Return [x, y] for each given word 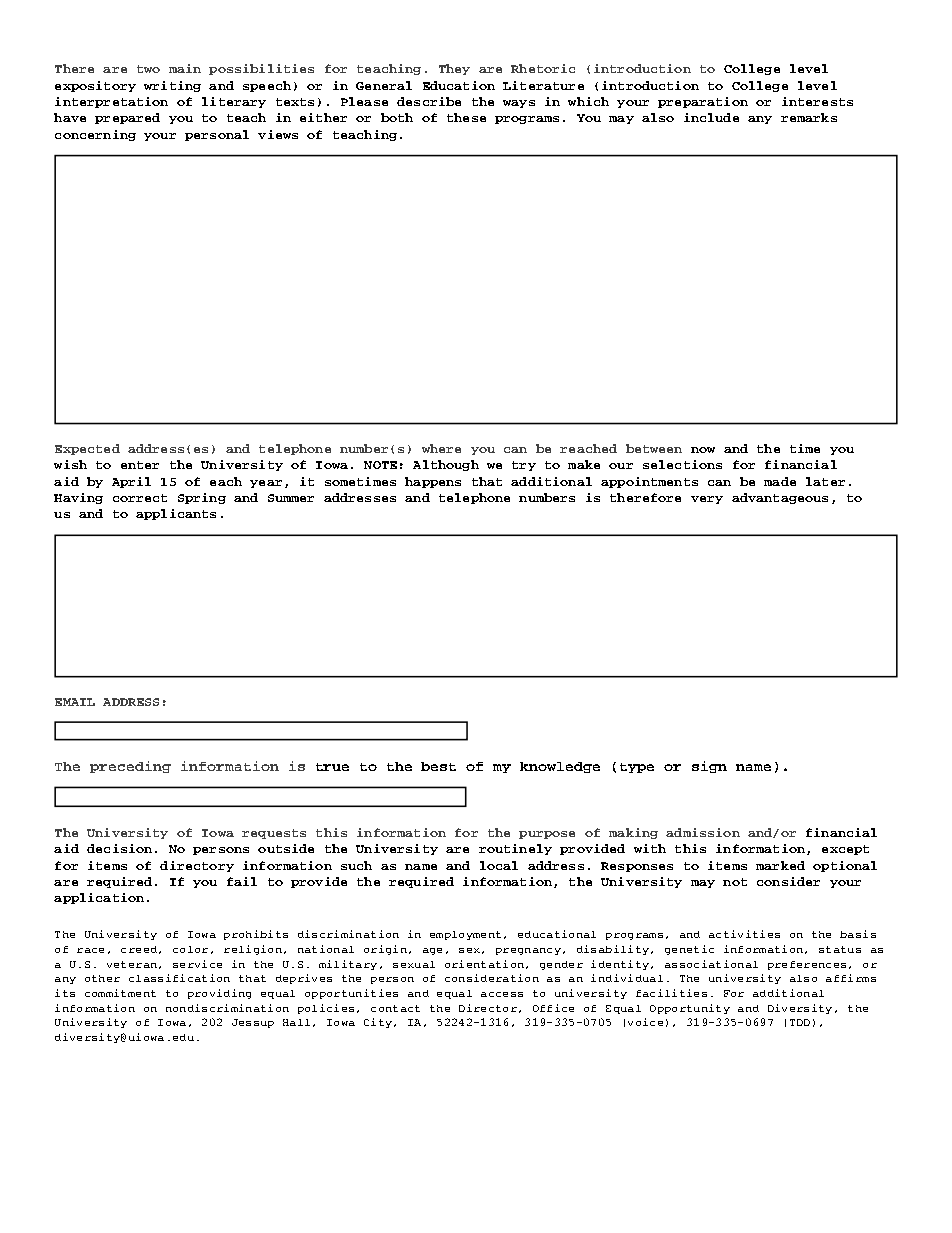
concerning [95, 135]
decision [119, 848]
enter [140, 465]
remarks [809, 117]
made [780, 481]
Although [446, 465]
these [466, 117]
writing [172, 86]
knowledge [560, 767]
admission [703, 832]
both [397, 117]
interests [817, 101]
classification [179, 978]
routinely [515, 849]
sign [709, 767]
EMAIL [75, 702]
